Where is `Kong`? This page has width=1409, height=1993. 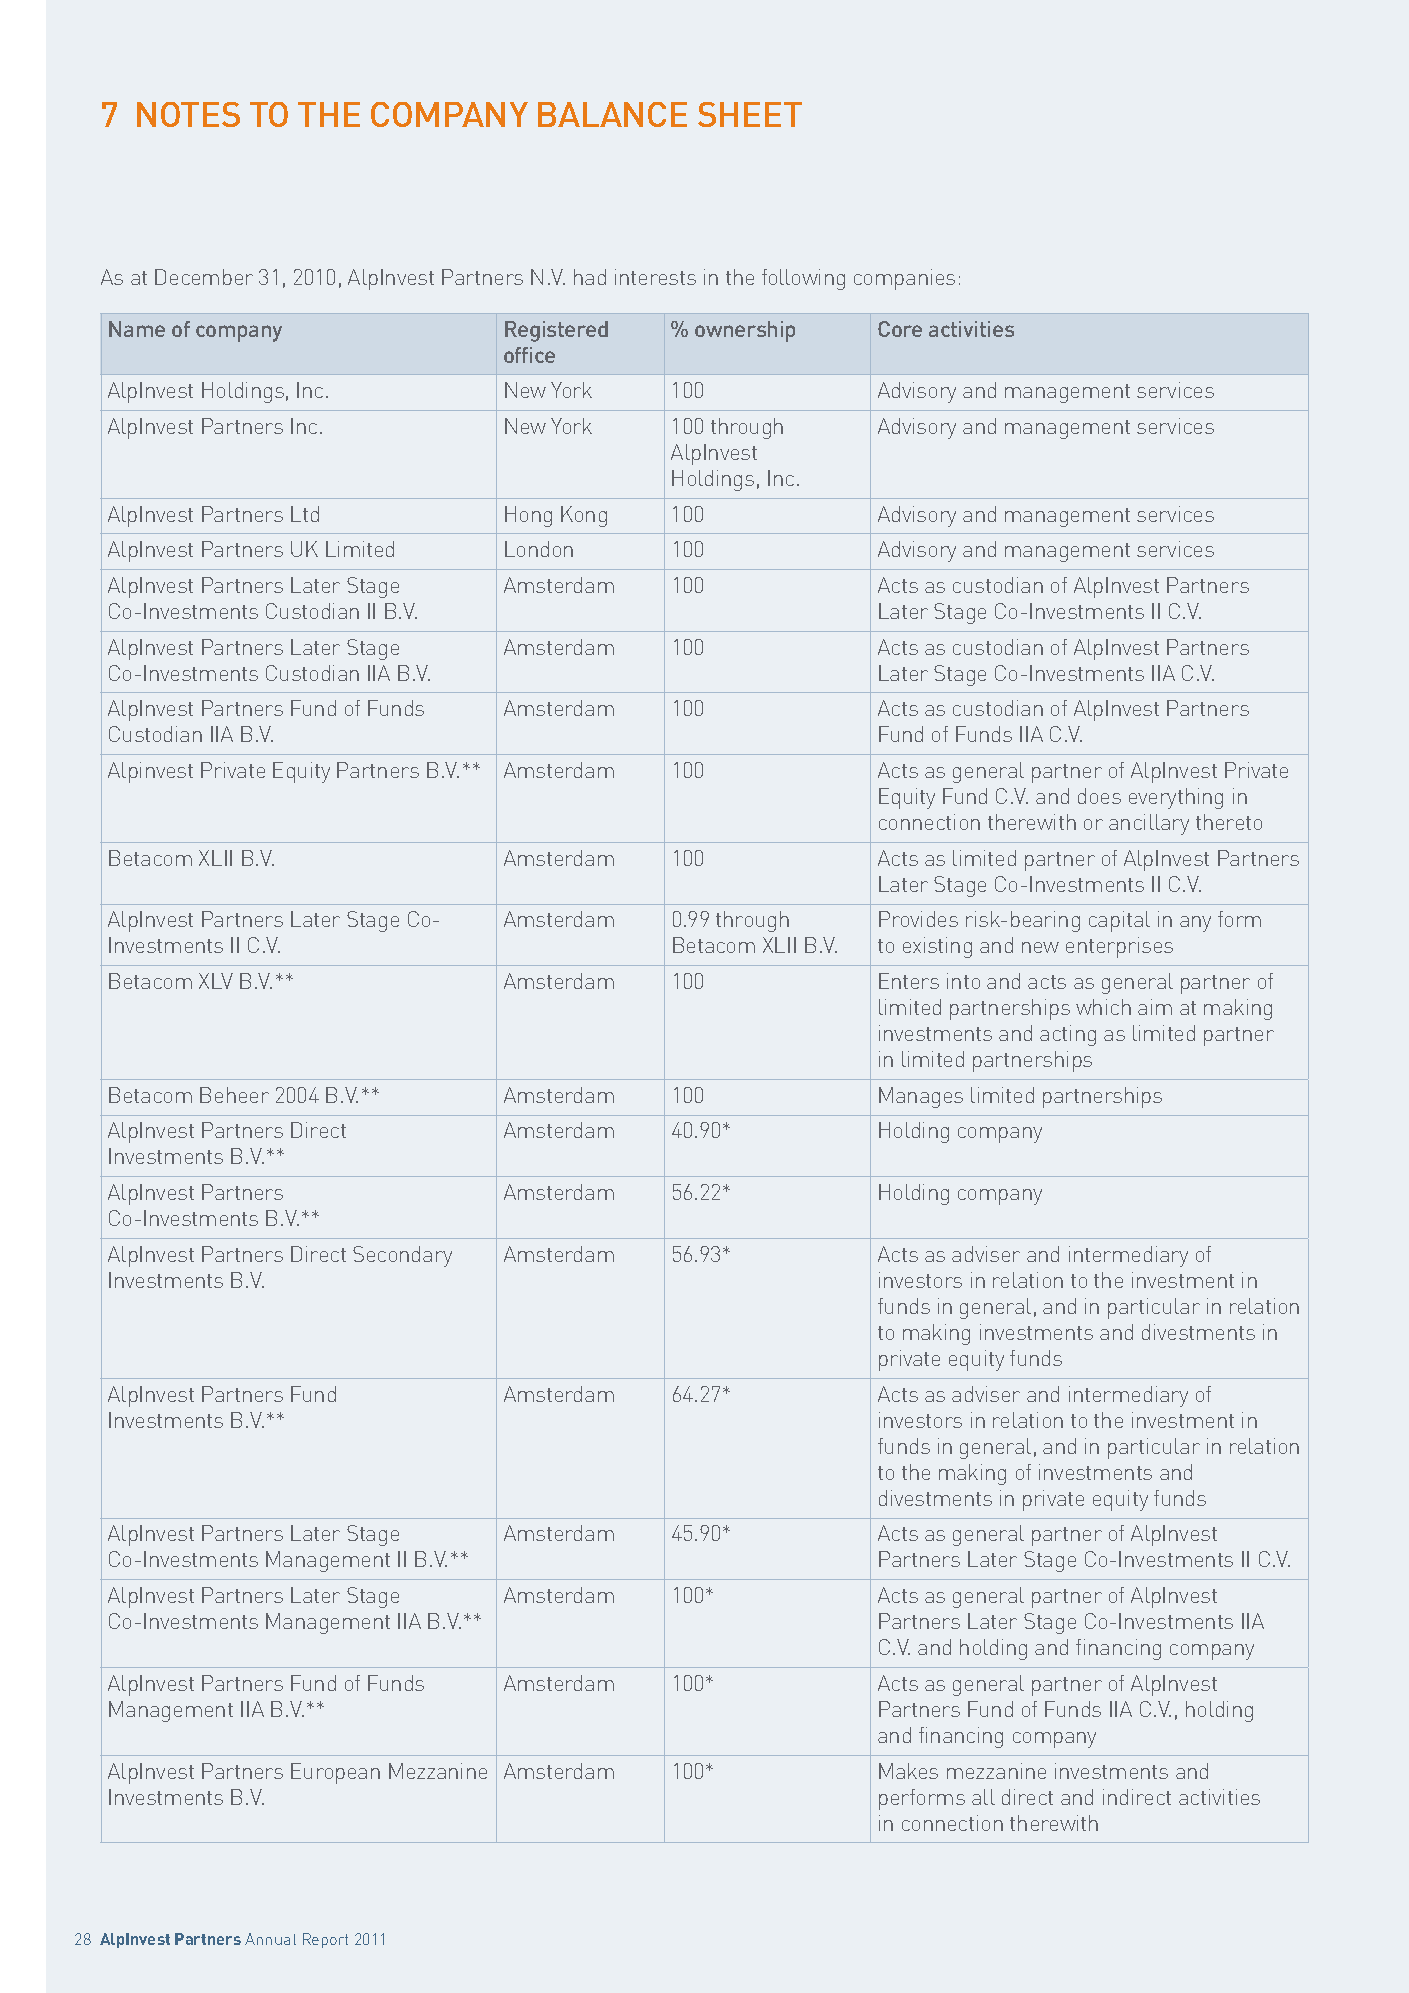
Kong is located at coordinates (584, 516).
